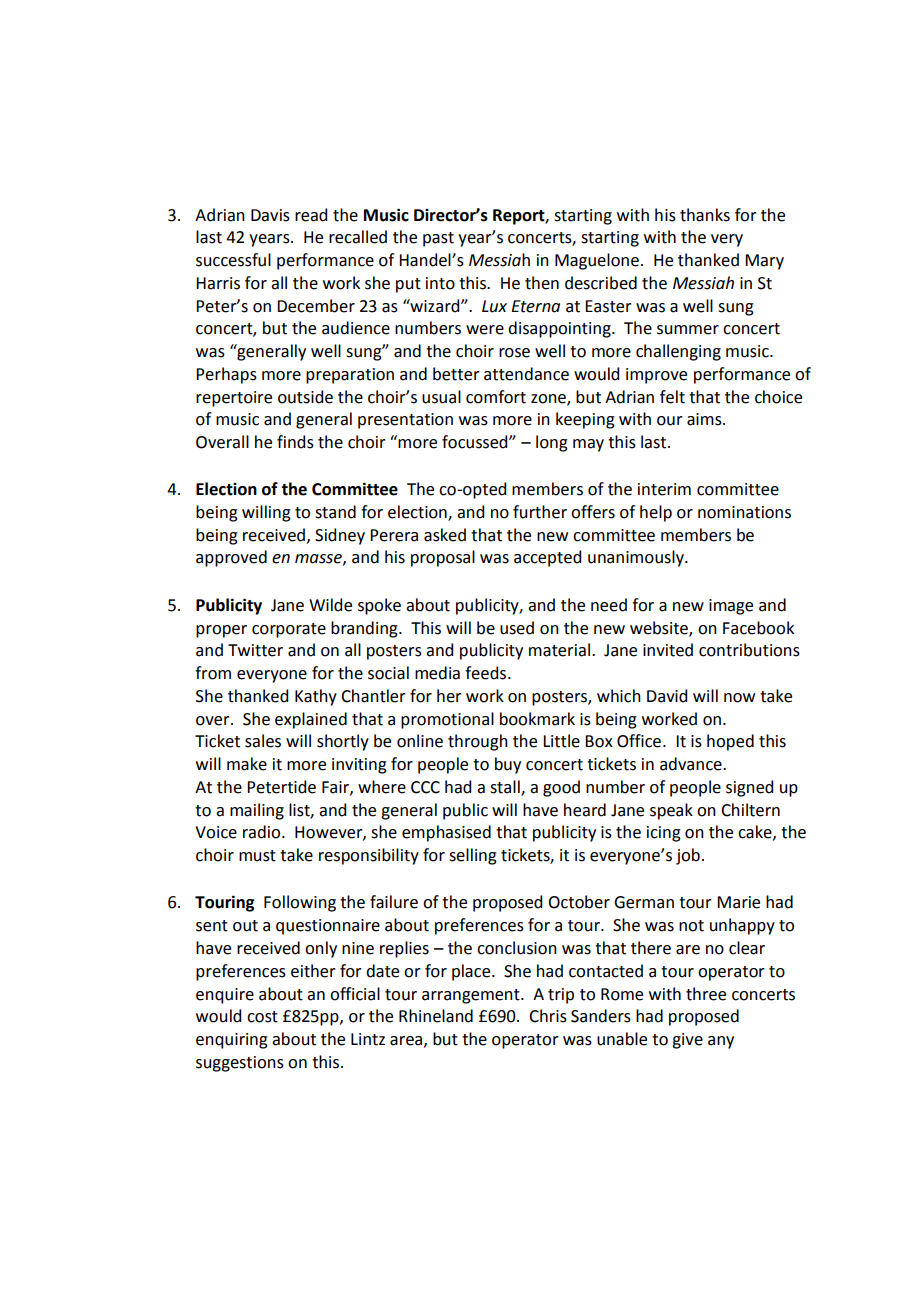 The height and width of the image is (1307, 924). Describe the element at coordinates (548, 1016) in the image. I see `Chris` at that location.
